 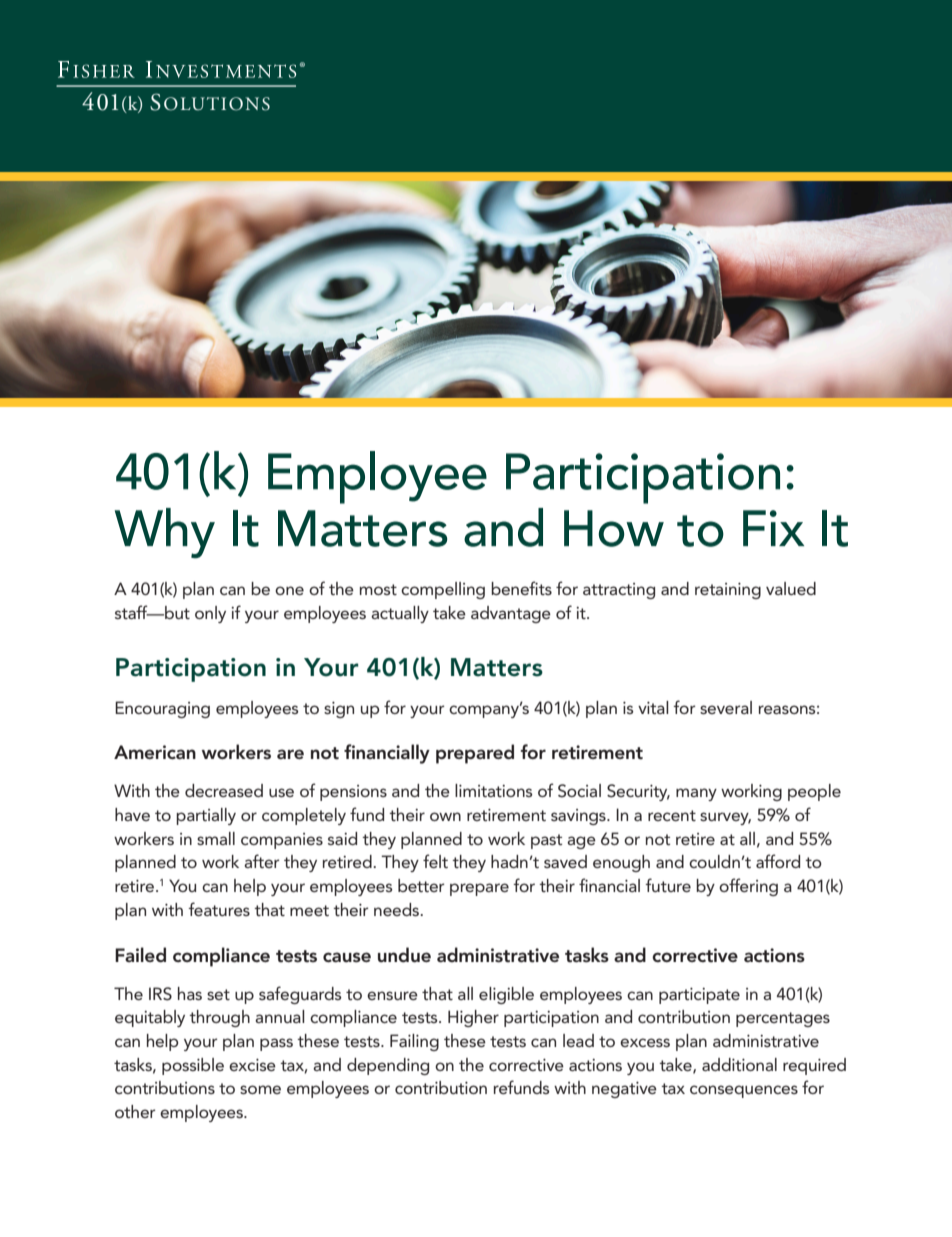 I want to click on Fix, so click(x=773, y=528).
